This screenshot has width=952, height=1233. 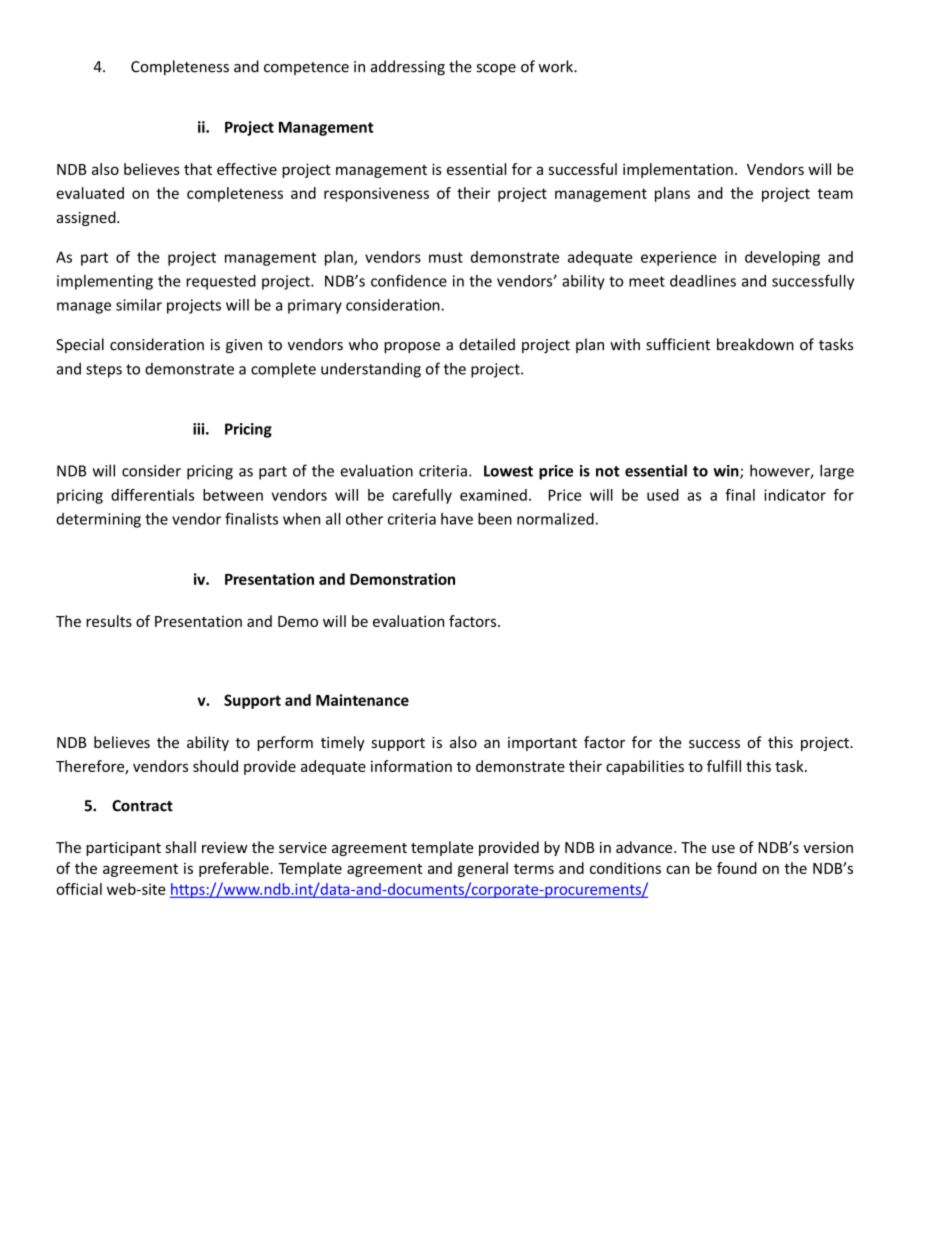 I want to click on scope, so click(x=496, y=69).
